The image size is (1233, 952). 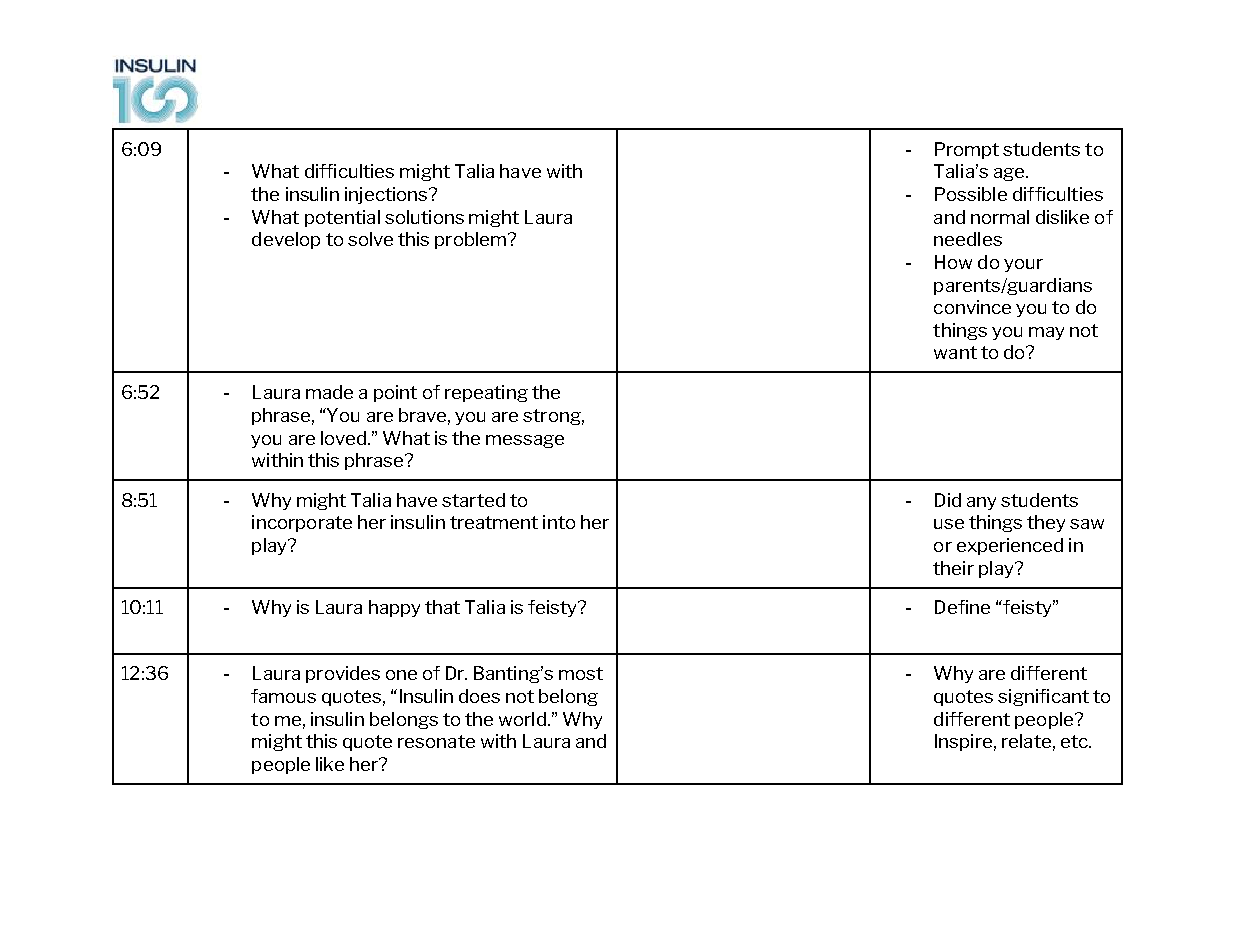 What do you see at coordinates (971, 194) in the document?
I see `Possible` at bounding box center [971, 194].
